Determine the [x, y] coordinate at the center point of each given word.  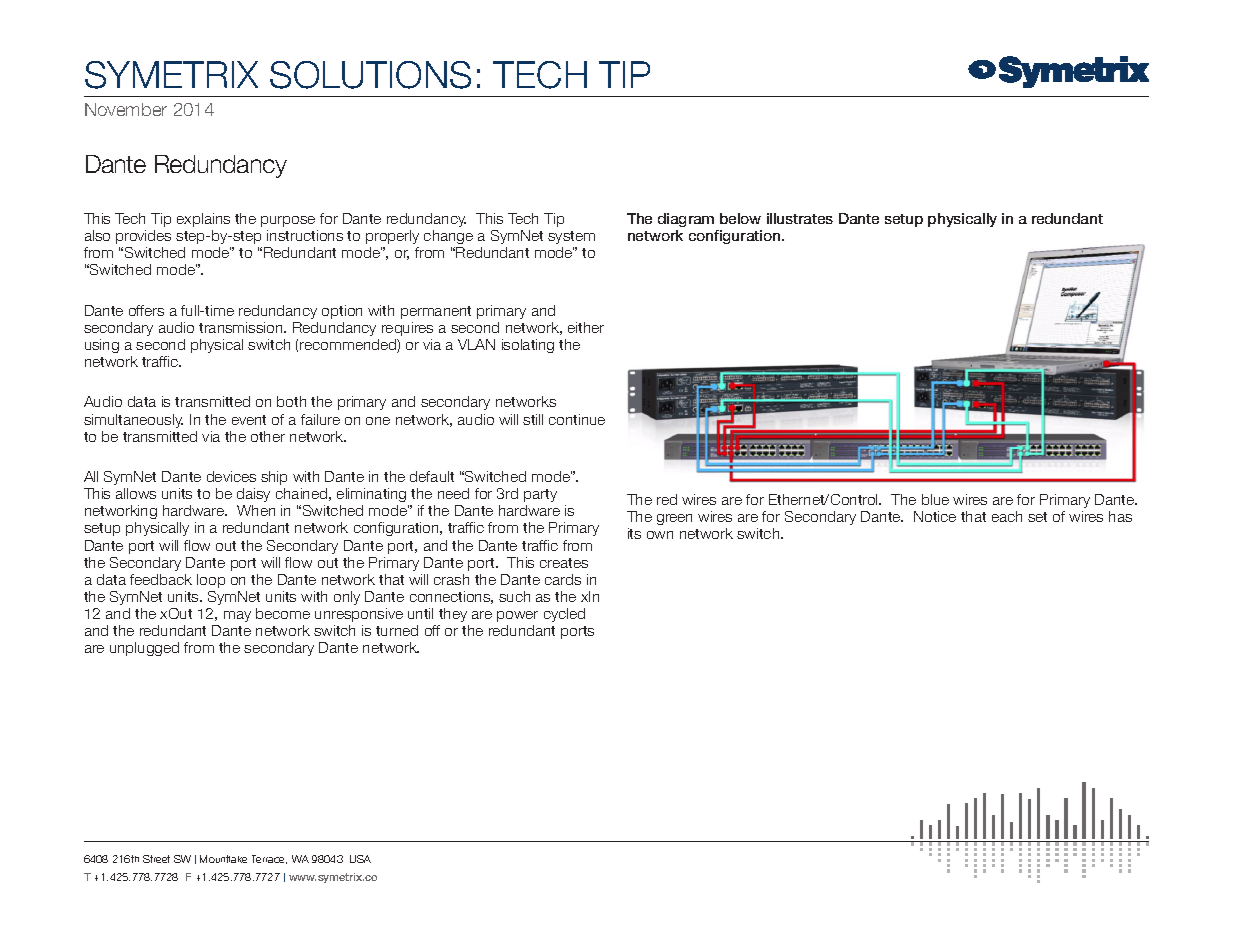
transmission [242, 327]
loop [211, 581]
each [1007, 516]
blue [935, 499]
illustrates [800, 218]
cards [563, 579]
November [126, 109]
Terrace [269, 859]
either [586, 327]
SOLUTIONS [370, 75]
